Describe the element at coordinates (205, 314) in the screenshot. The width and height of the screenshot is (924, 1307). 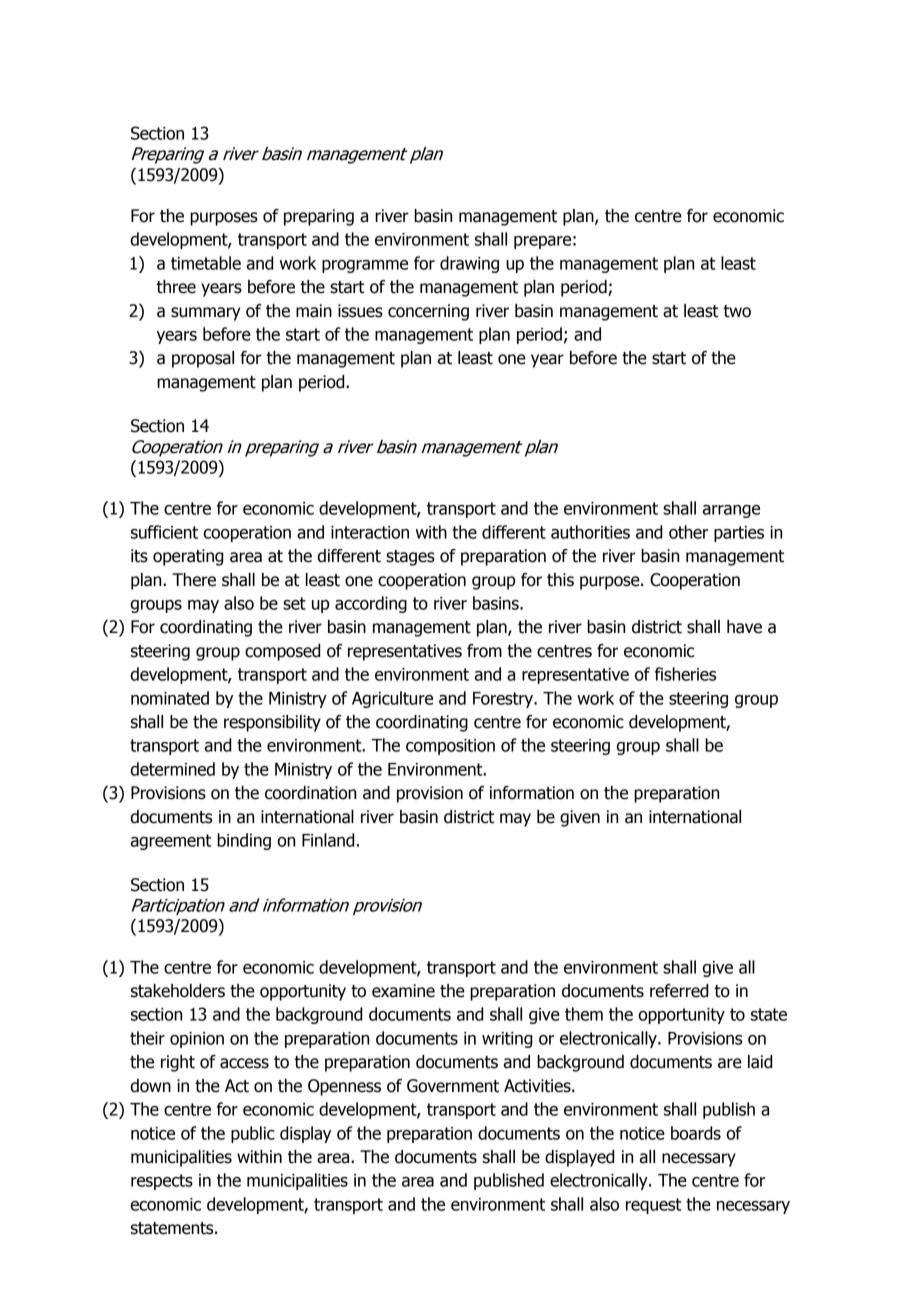
I see `summary` at that location.
